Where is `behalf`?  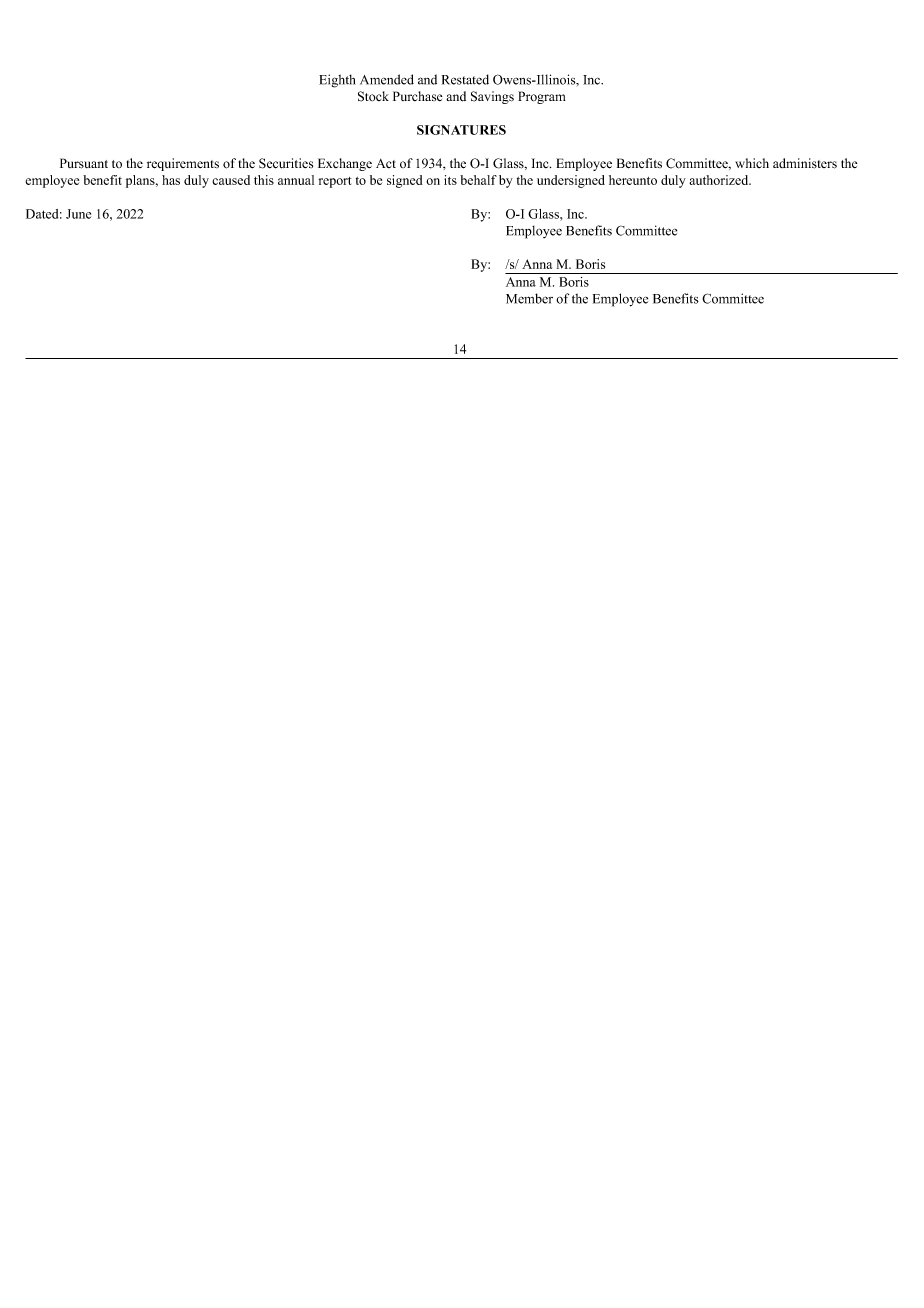
behalf is located at coordinates (478, 180).
